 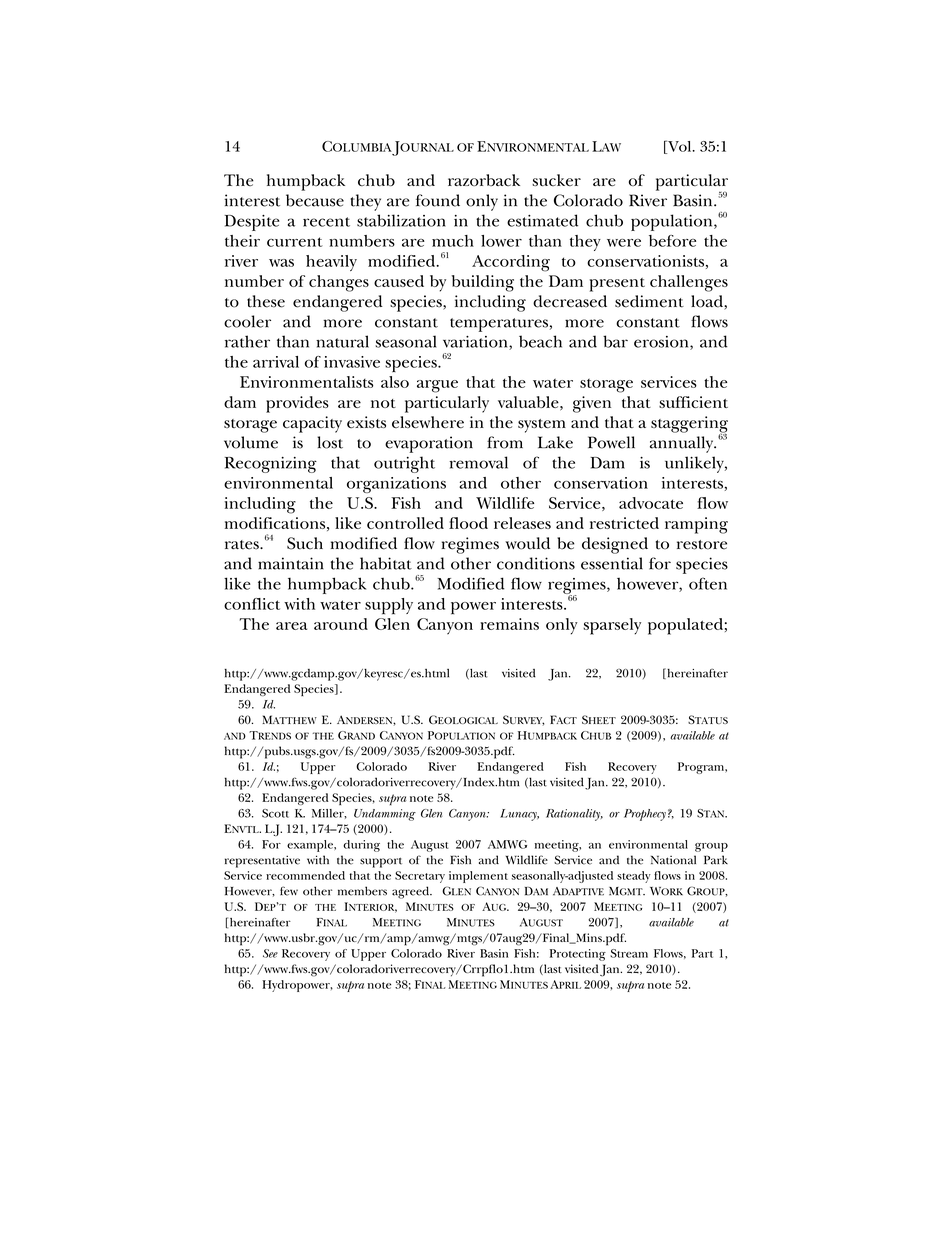 I want to click on before, so click(x=672, y=241).
